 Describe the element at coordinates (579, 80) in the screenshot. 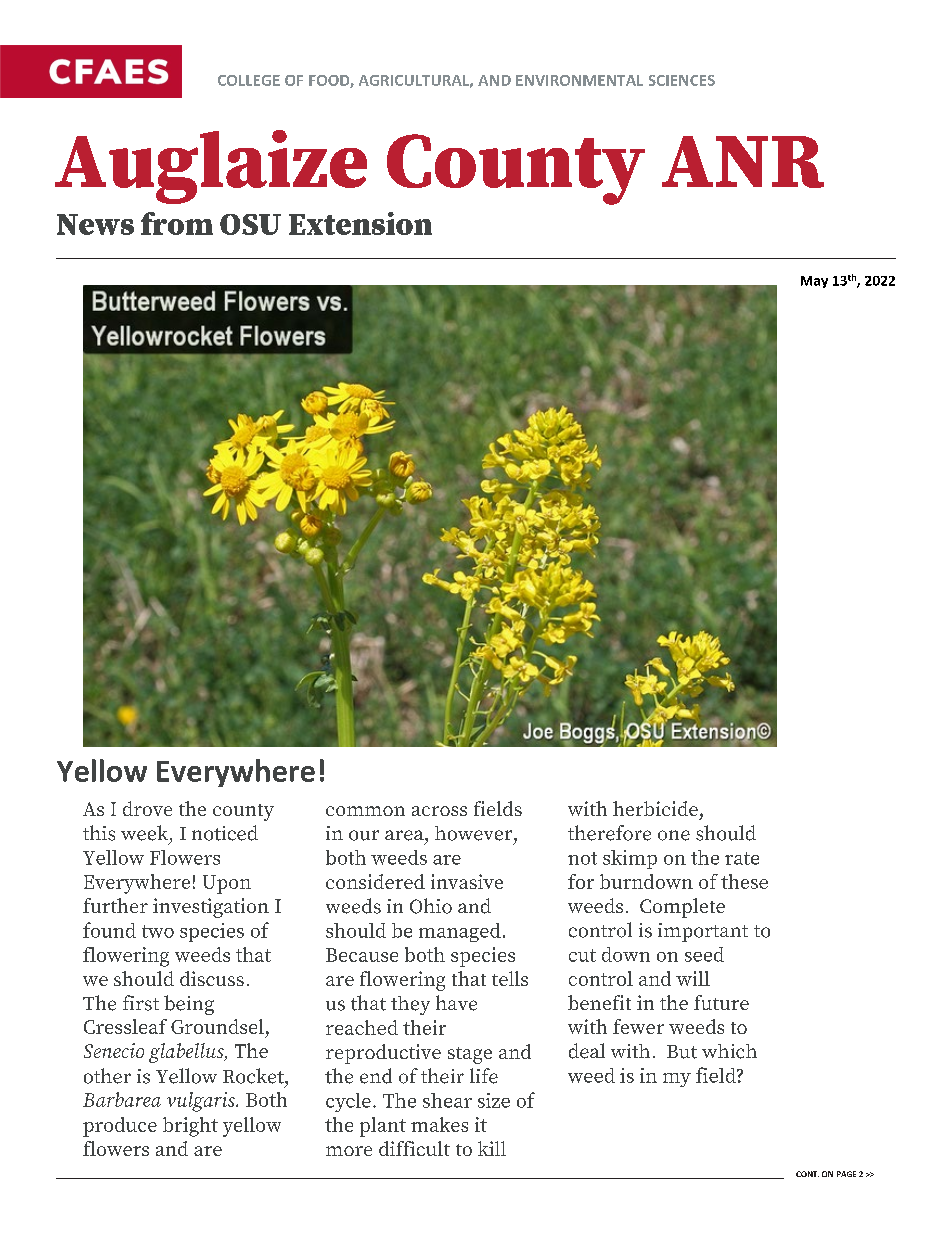

I see `ENVIRONMENTAL` at that location.
